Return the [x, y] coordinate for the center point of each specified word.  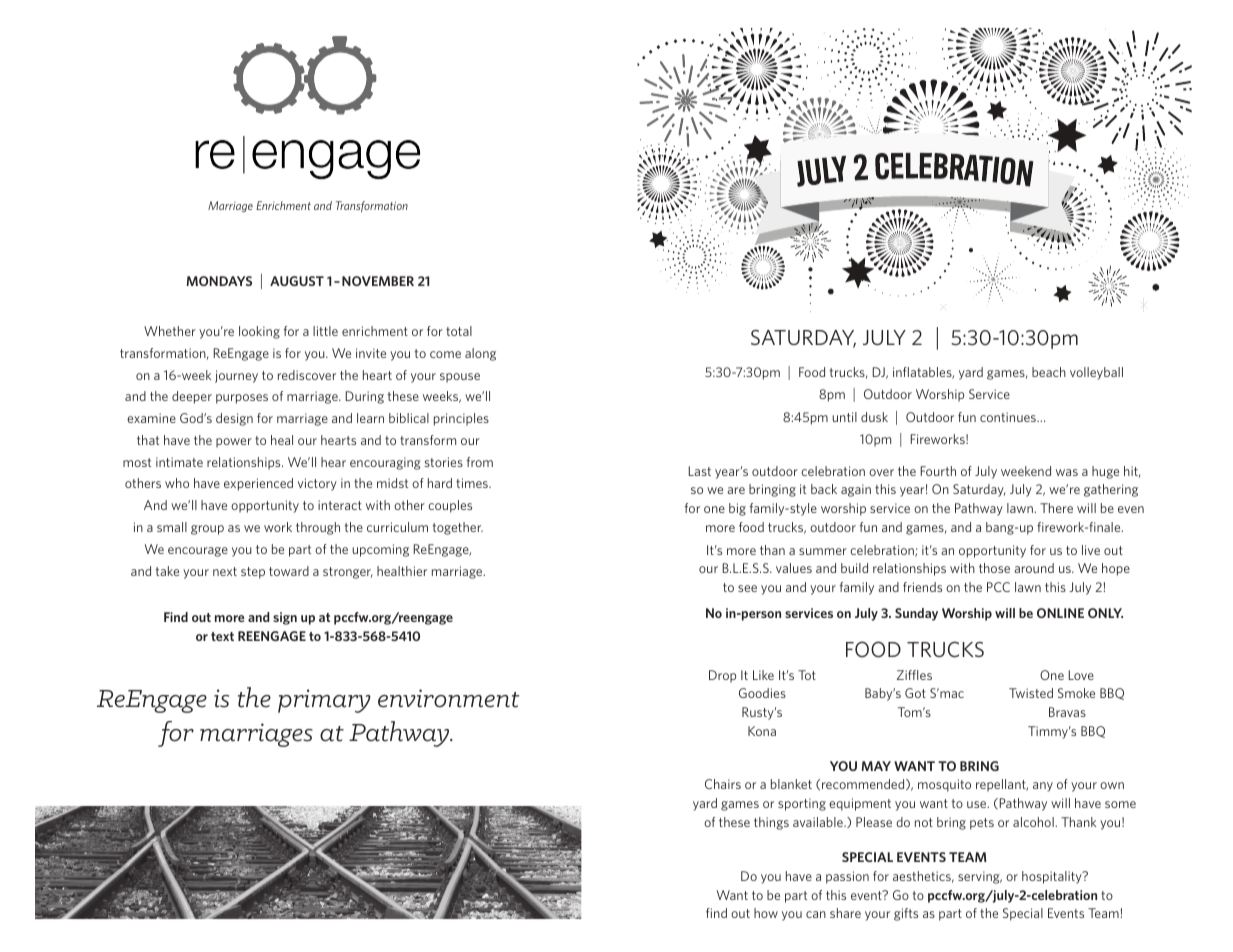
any [1043, 787]
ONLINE [1060, 613]
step [253, 573]
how [766, 913]
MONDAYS [219, 281]
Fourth [938, 471]
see [747, 588]
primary [324, 701]
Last [700, 471]
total [459, 331]
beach [1049, 372]
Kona [762, 731]
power [234, 443]
